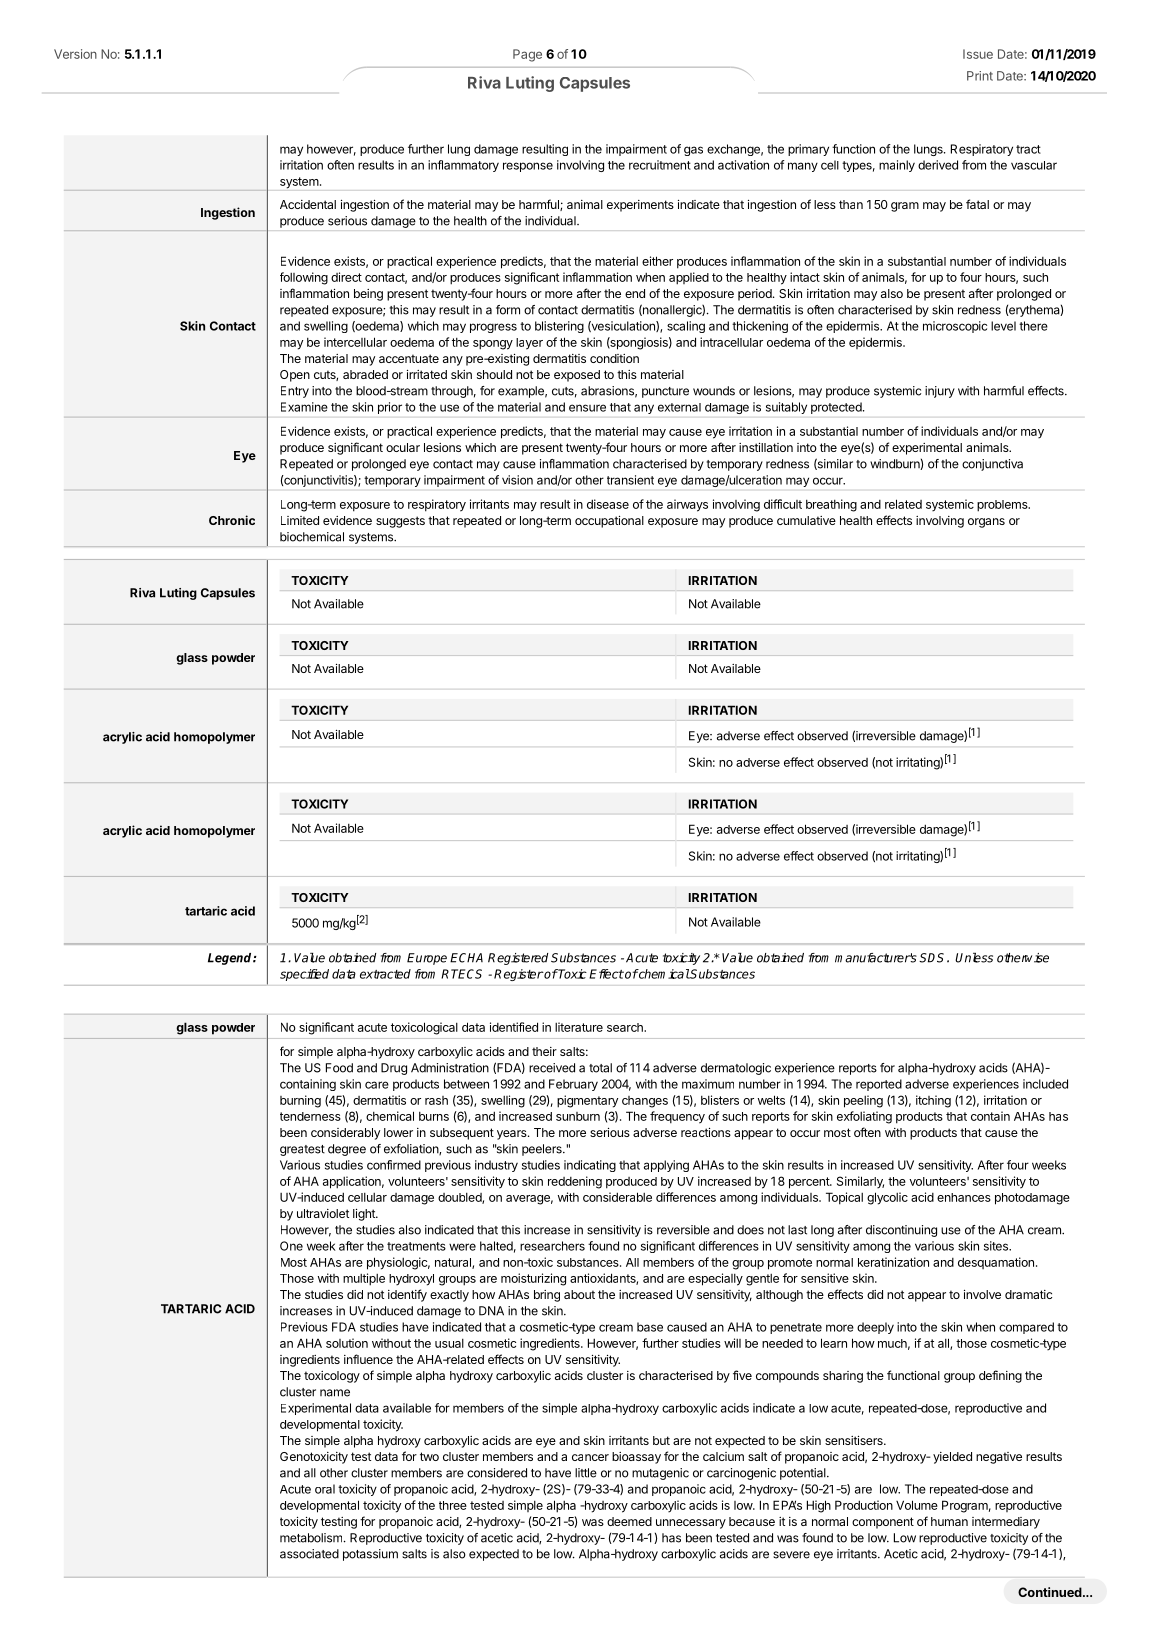 The height and width of the screenshot is (1627, 1150). I want to click on Print, so click(980, 76).
